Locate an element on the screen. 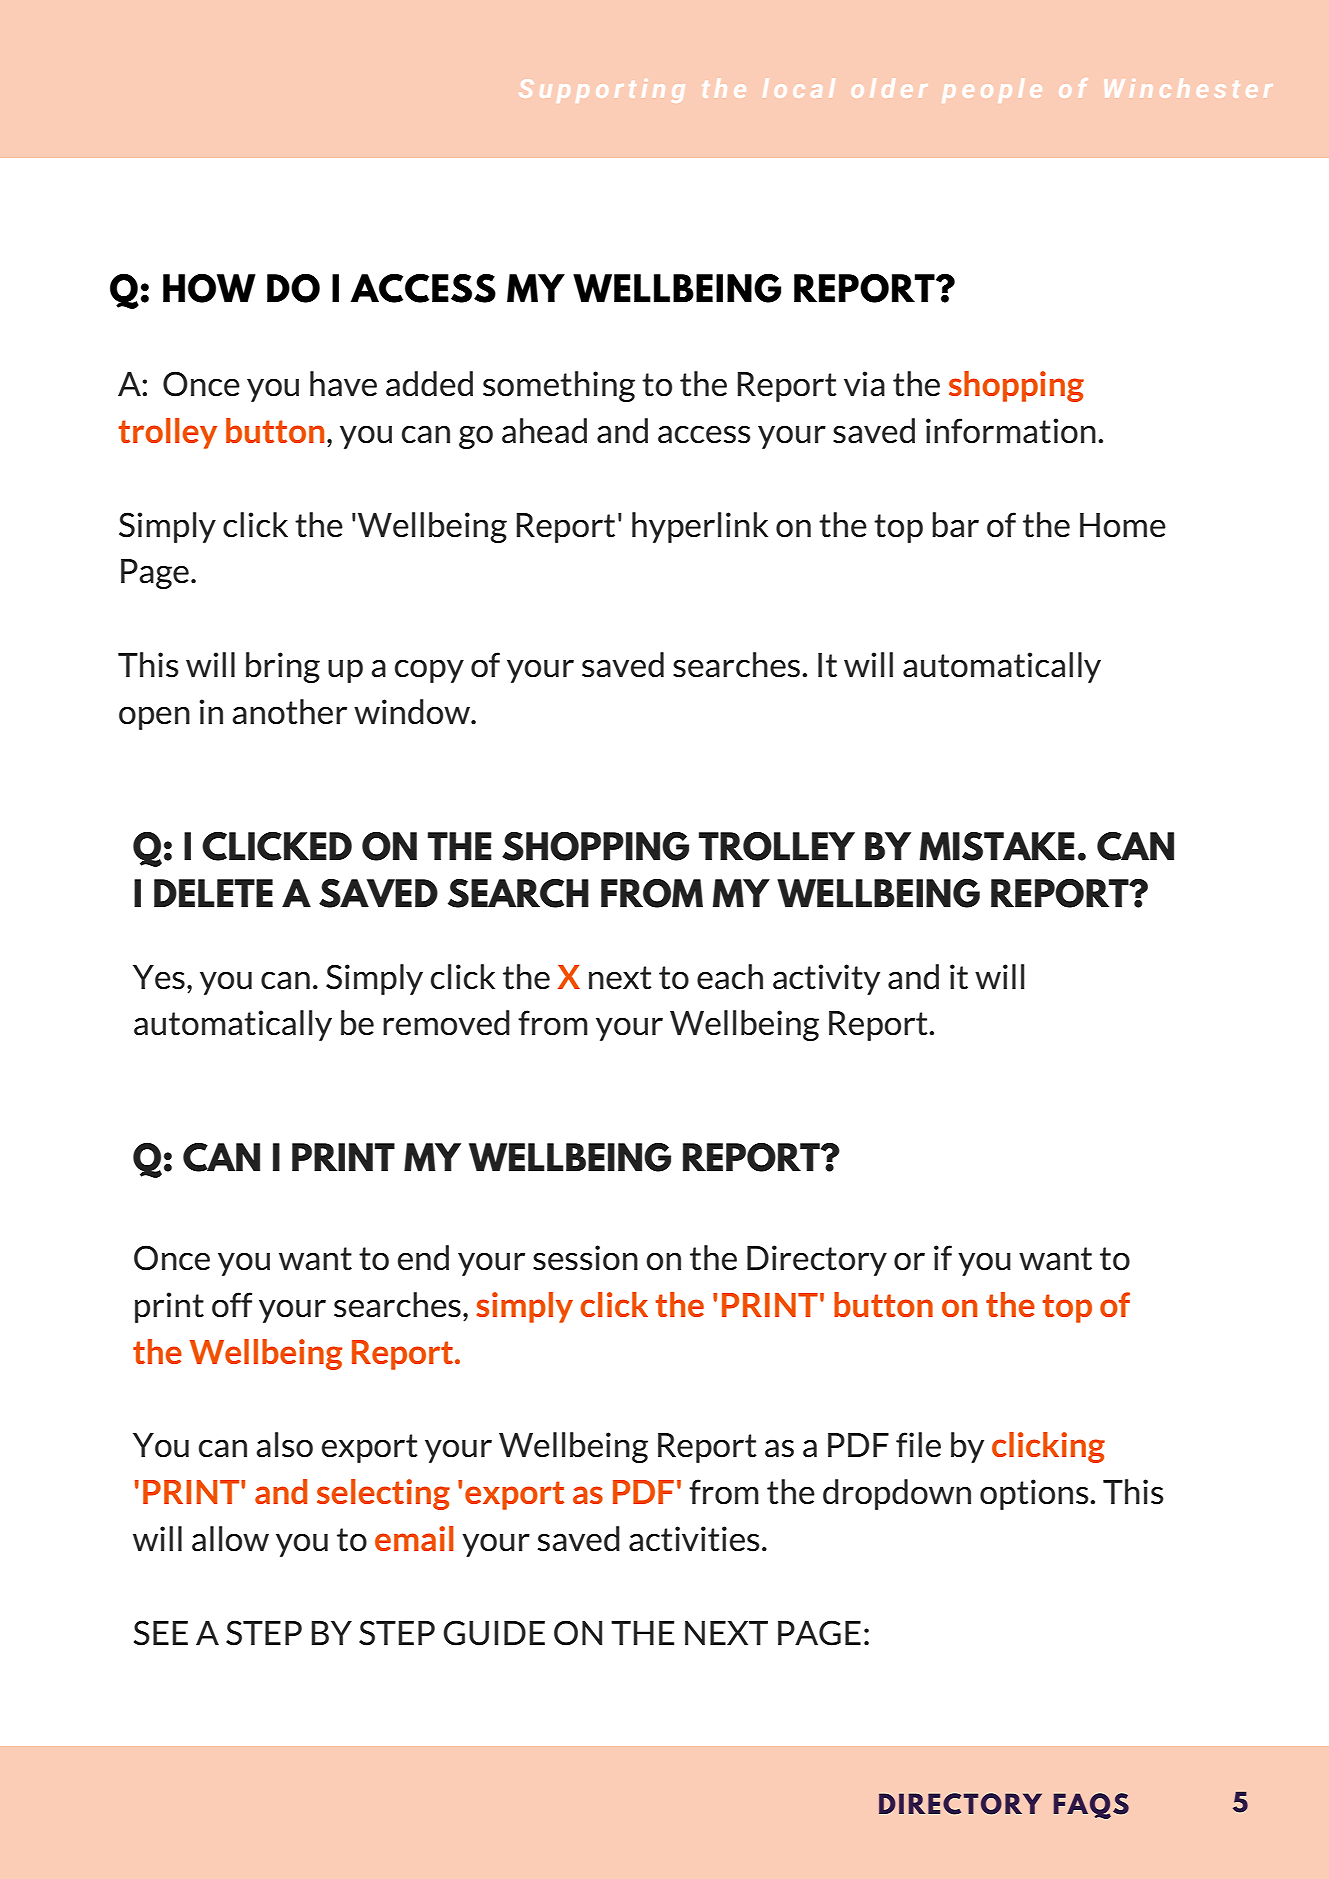 Image resolution: width=1329 pixels, height=1879 pixels. information is located at coordinates (1011, 431).
